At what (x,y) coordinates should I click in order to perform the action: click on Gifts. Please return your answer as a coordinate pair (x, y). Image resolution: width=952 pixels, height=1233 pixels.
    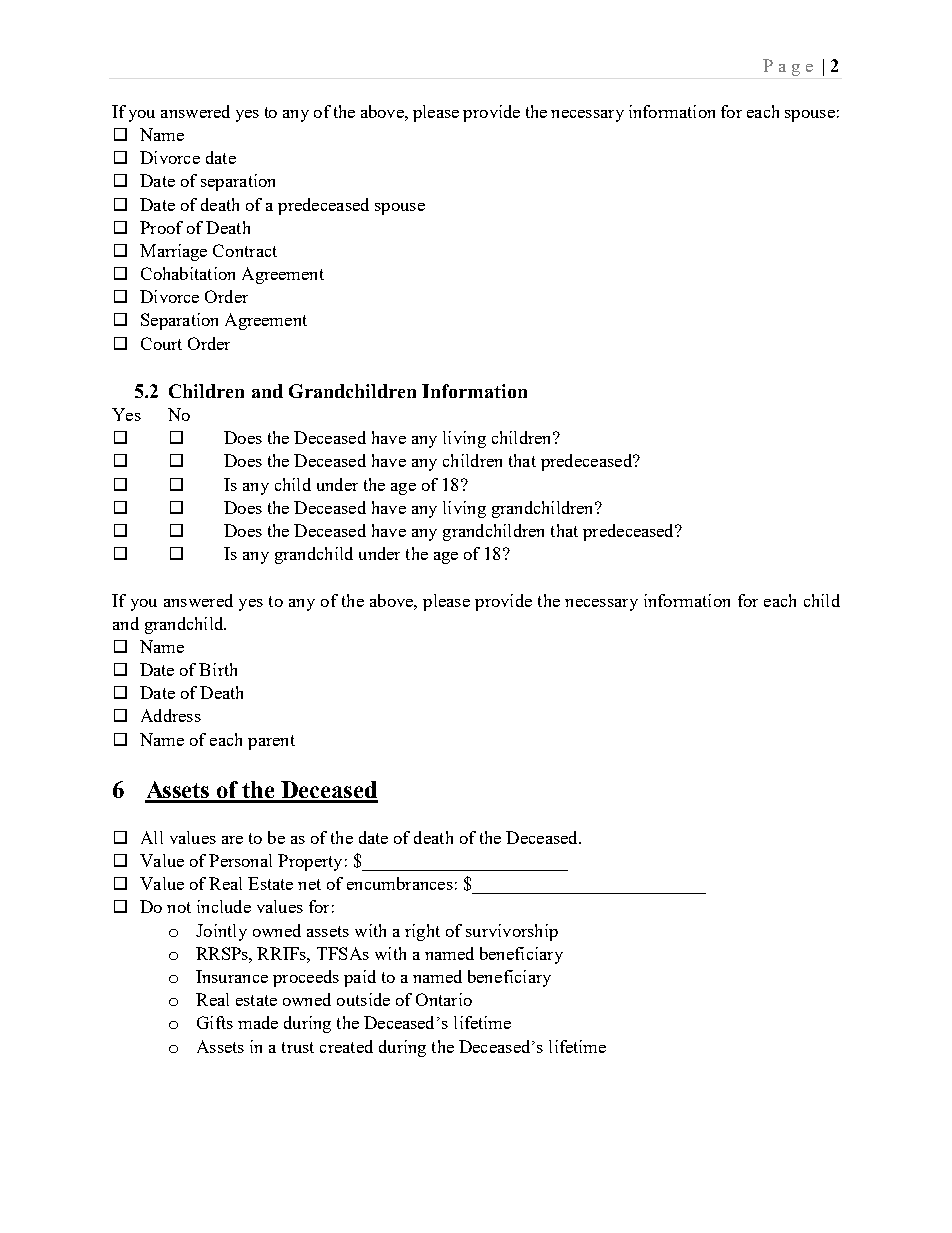
    Looking at the image, I should click on (215, 1022).
